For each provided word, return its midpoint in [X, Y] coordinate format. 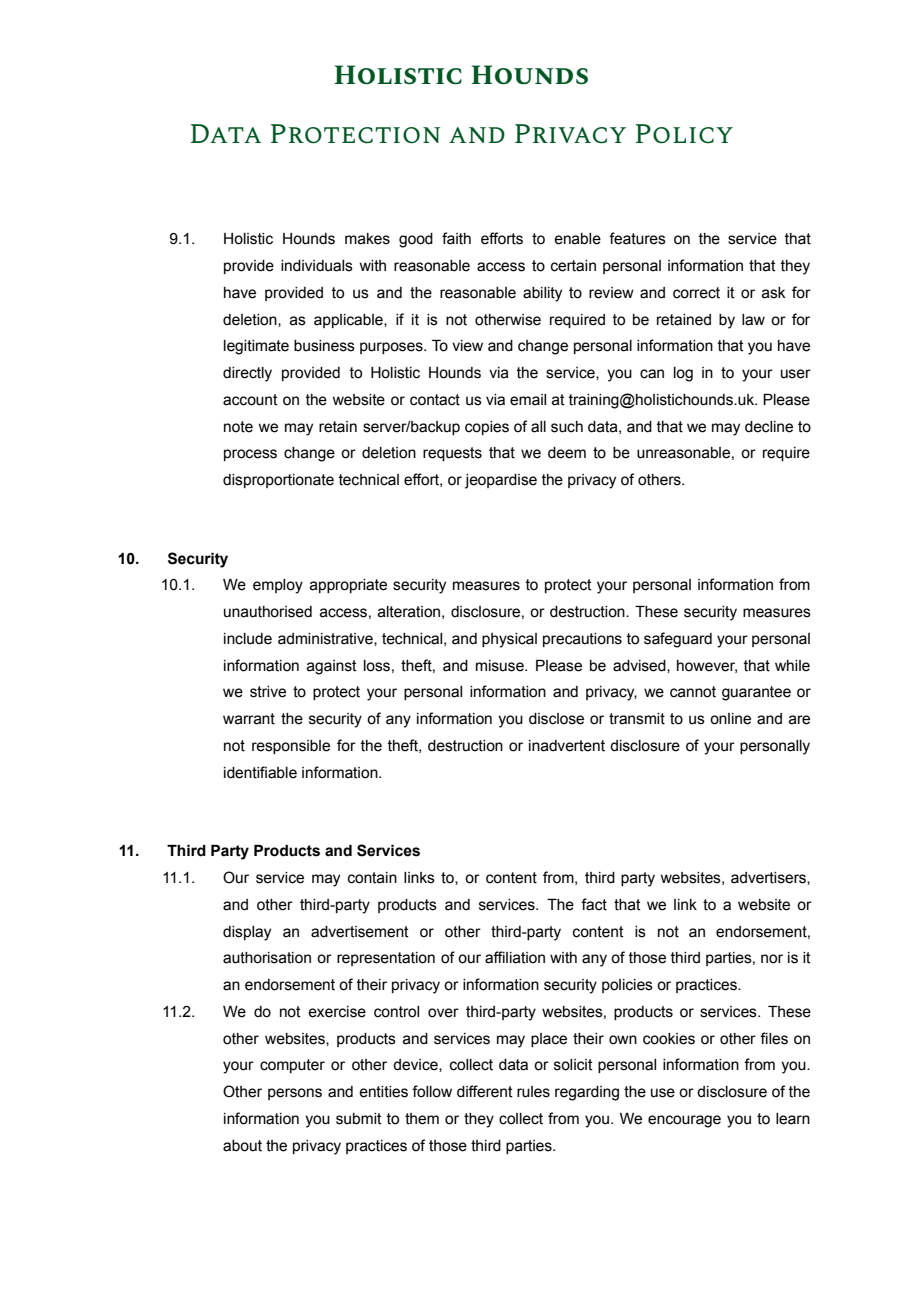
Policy [684, 134]
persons [295, 1094]
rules [533, 1092]
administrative [326, 639]
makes [367, 239]
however [707, 666]
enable [577, 239]
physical [509, 640]
